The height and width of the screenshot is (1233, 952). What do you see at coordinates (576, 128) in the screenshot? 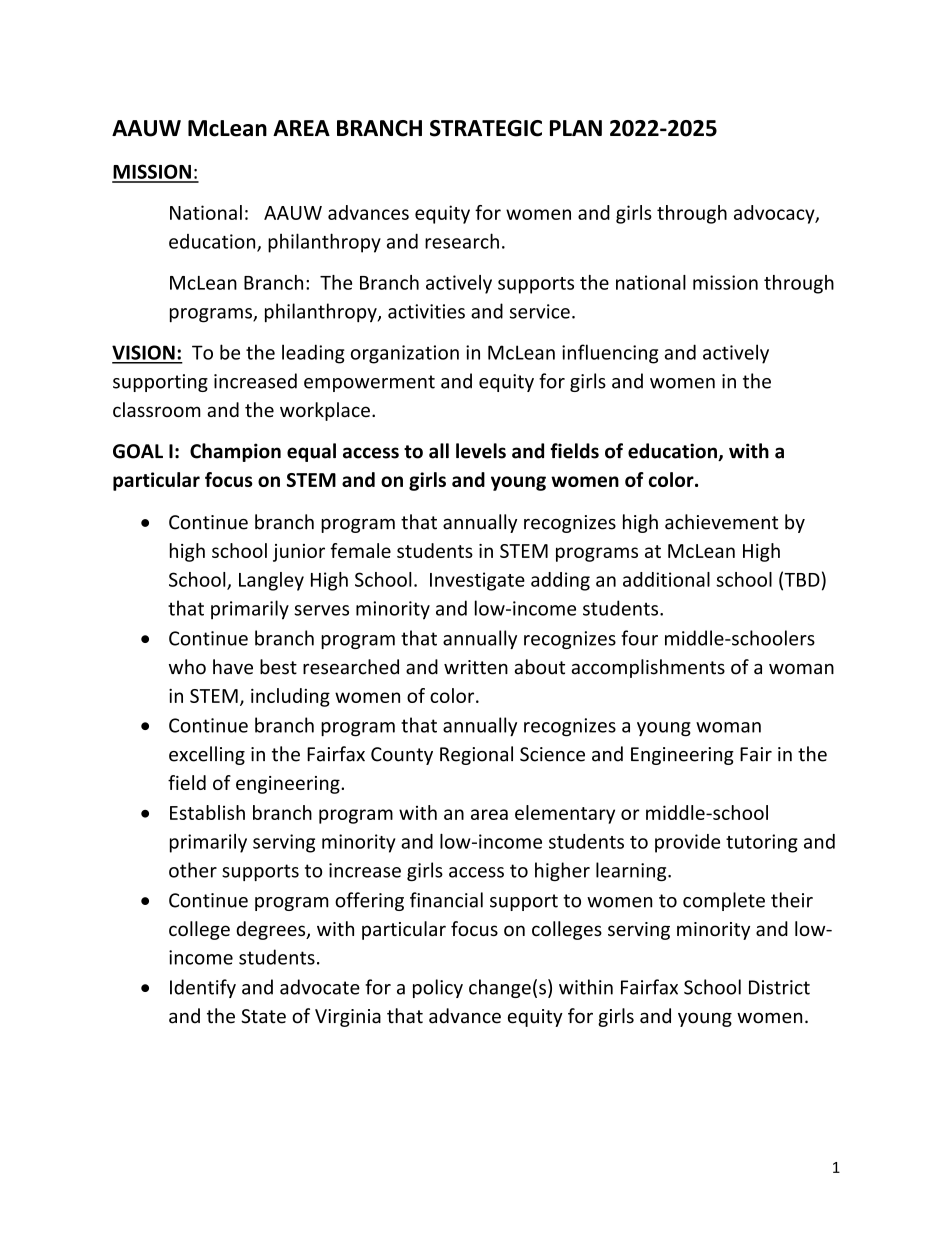
I see `PLAN` at bounding box center [576, 128].
